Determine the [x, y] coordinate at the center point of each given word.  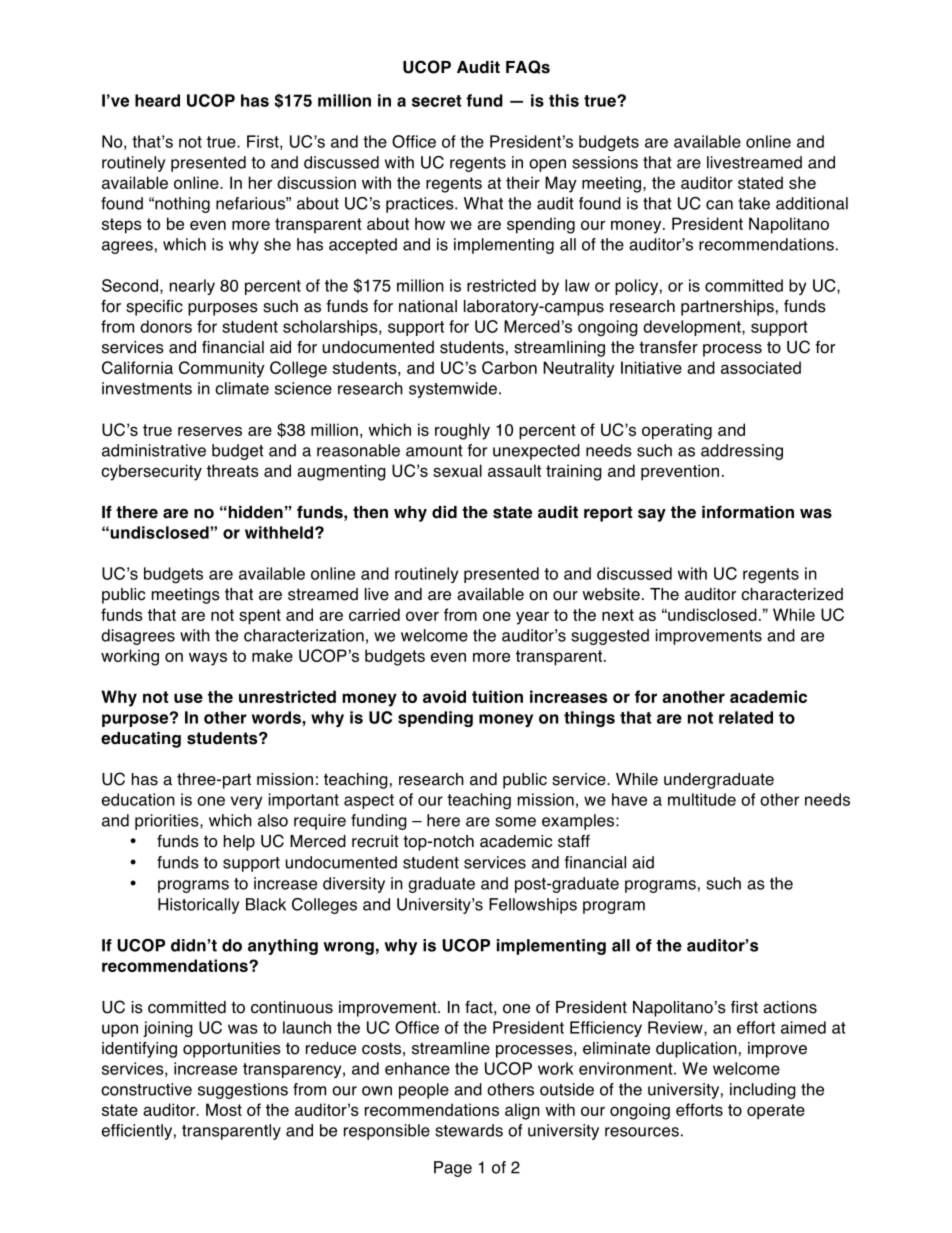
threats [233, 470]
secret [436, 101]
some [515, 822]
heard [157, 100]
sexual [457, 470]
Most [224, 1109]
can [719, 205]
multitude [702, 799]
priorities [168, 822]
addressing [742, 452]
